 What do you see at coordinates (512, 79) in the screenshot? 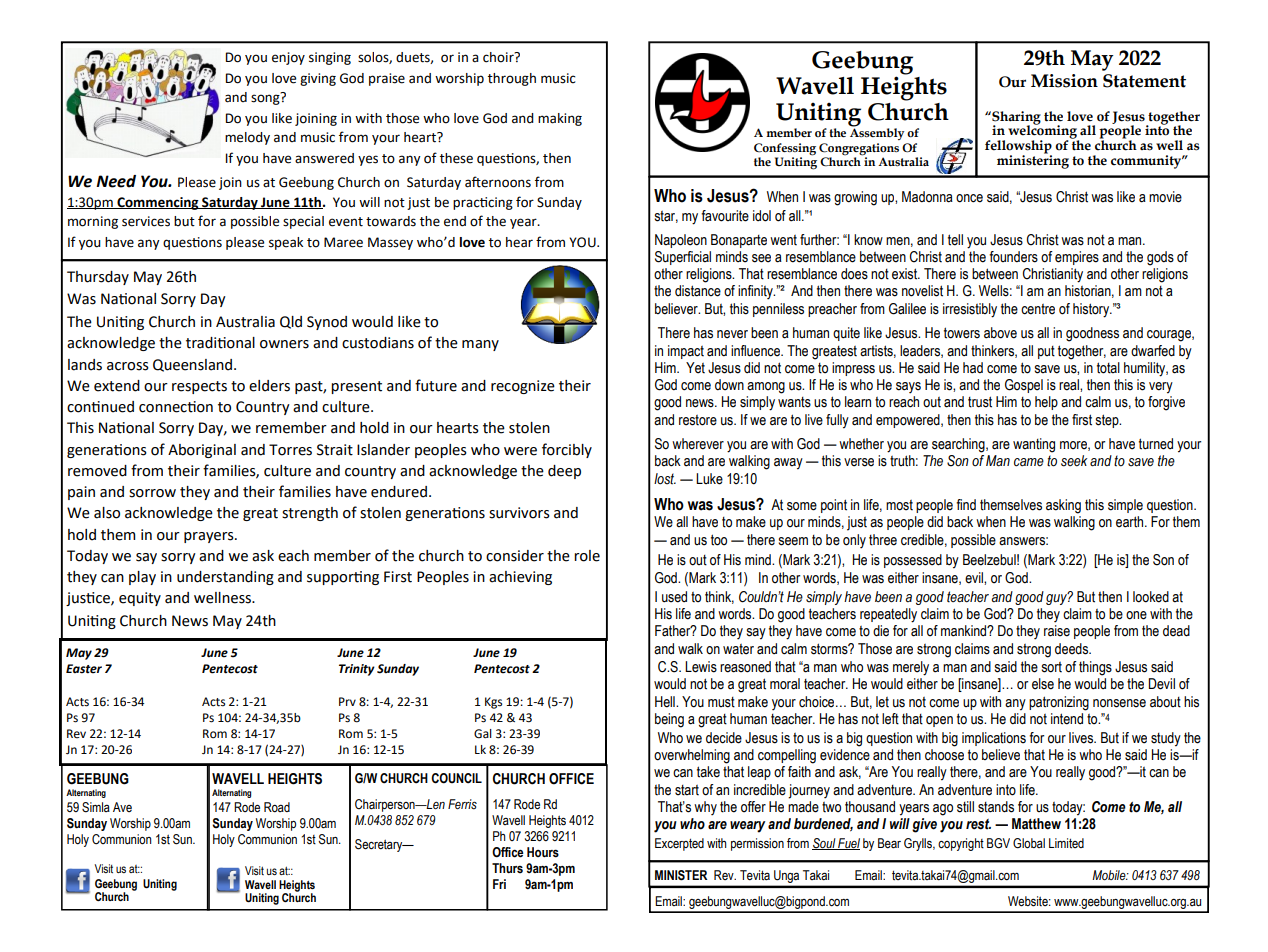
I see `through` at bounding box center [512, 79].
